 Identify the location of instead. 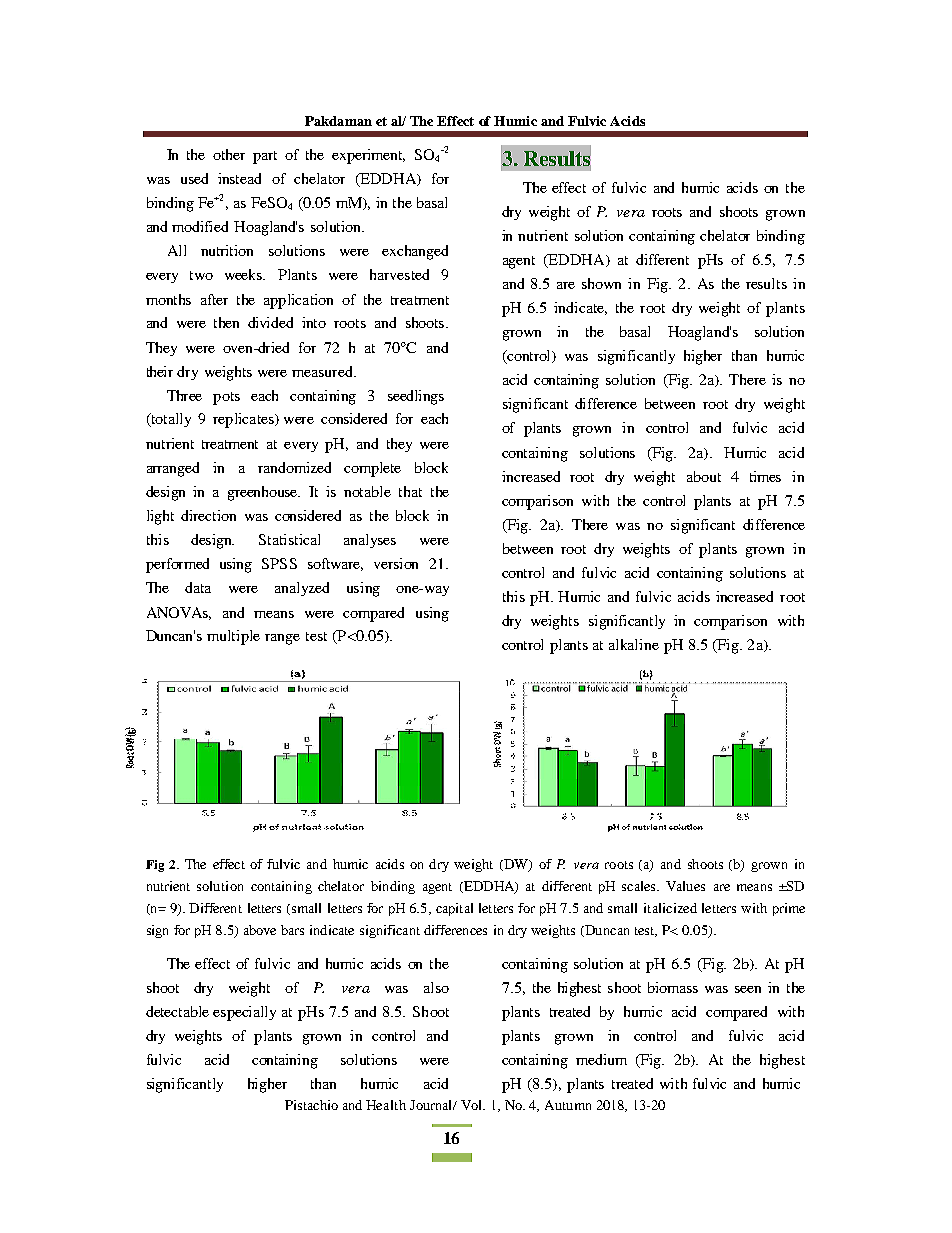
(239, 178).
